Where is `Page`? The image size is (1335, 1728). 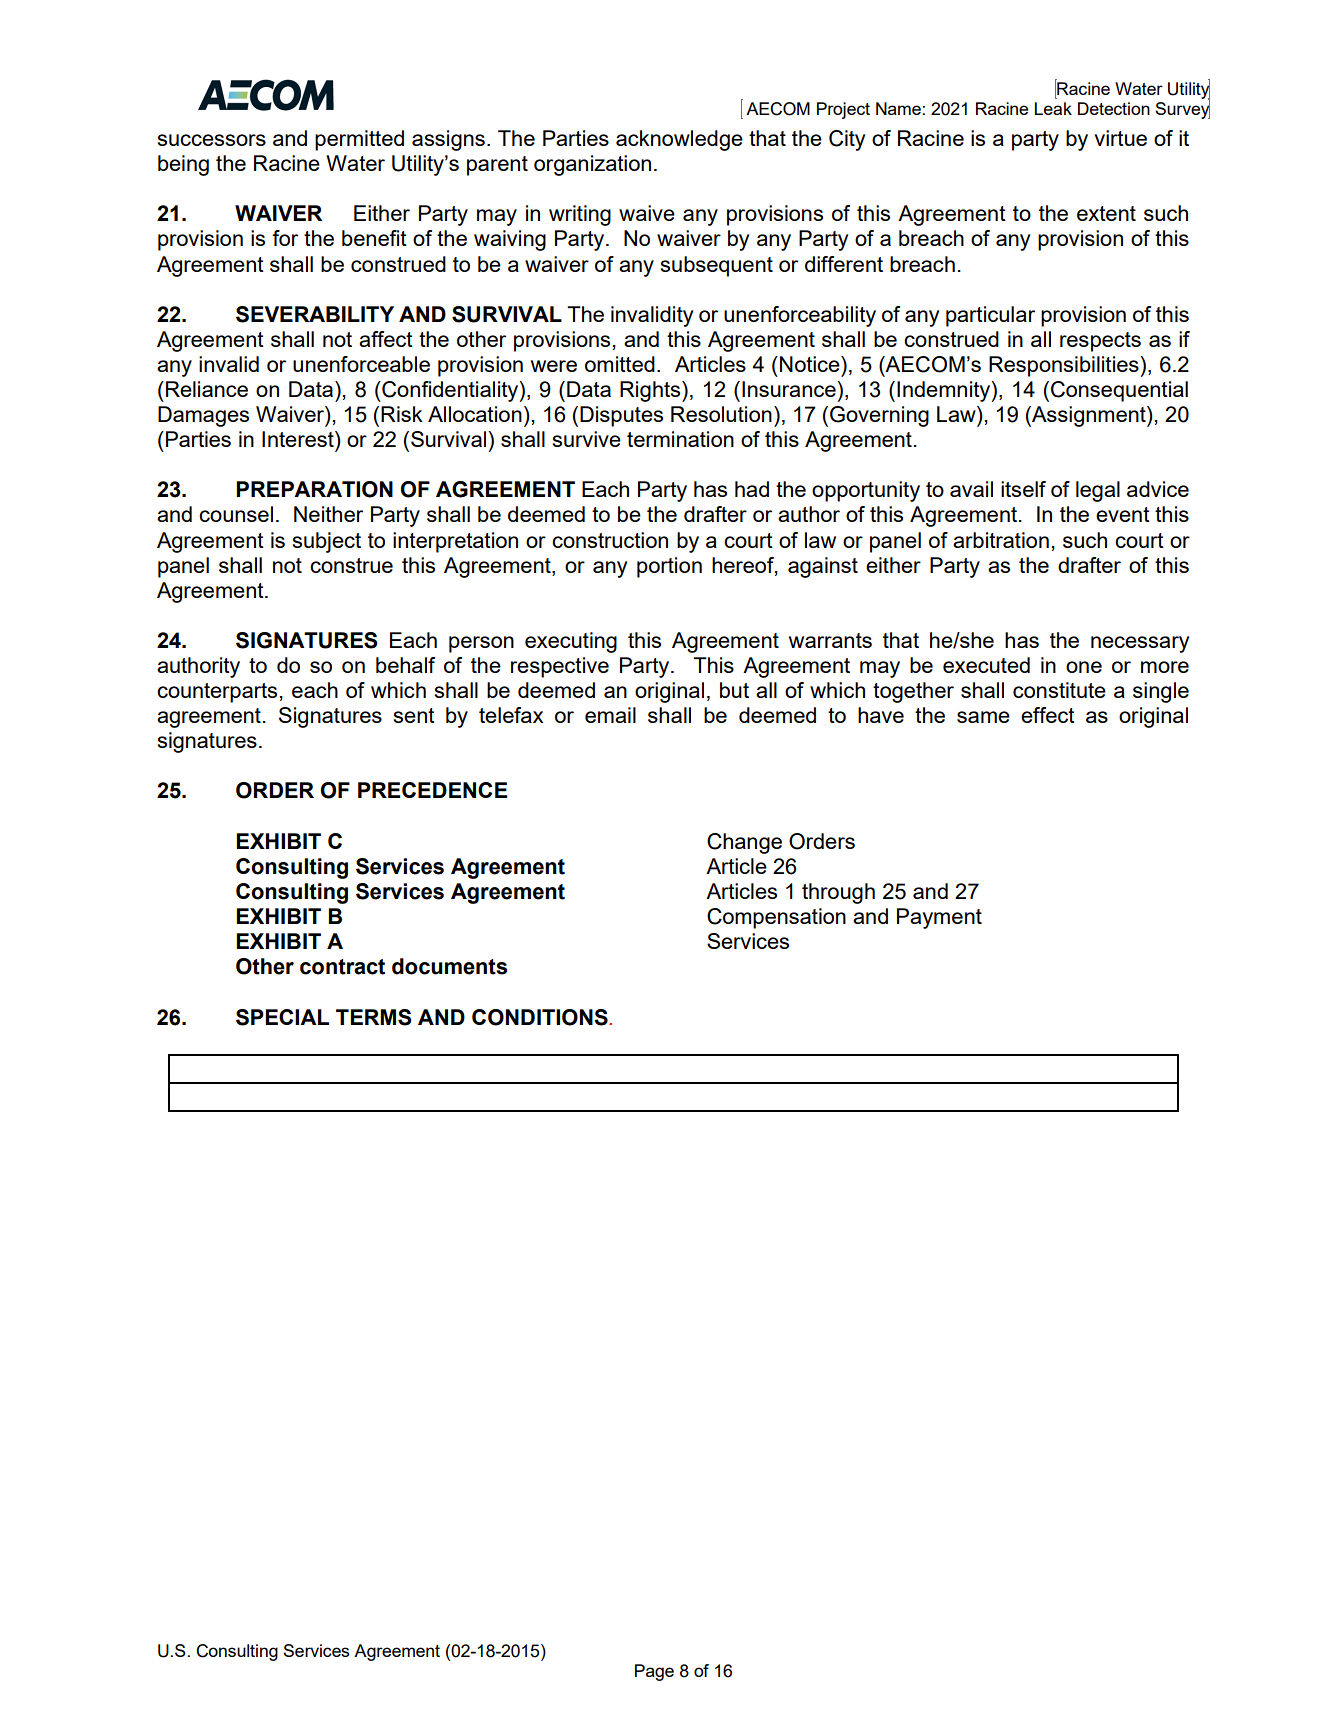
Page is located at coordinates (654, 1672).
